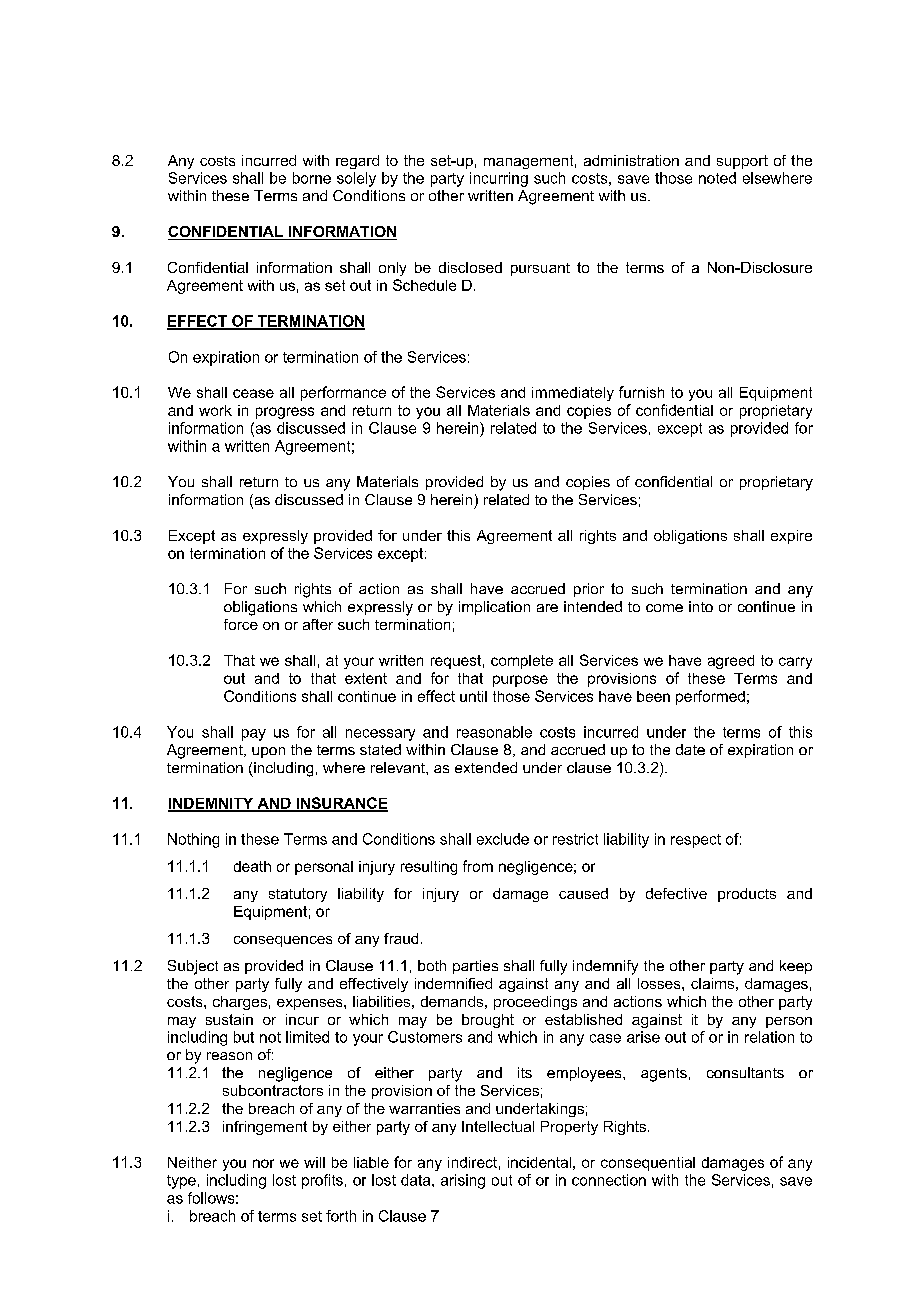 The height and width of the screenshot is (1308, 924). Describe the element at coordinates (473, 696) in the screenshot. I see `until` at that location.
